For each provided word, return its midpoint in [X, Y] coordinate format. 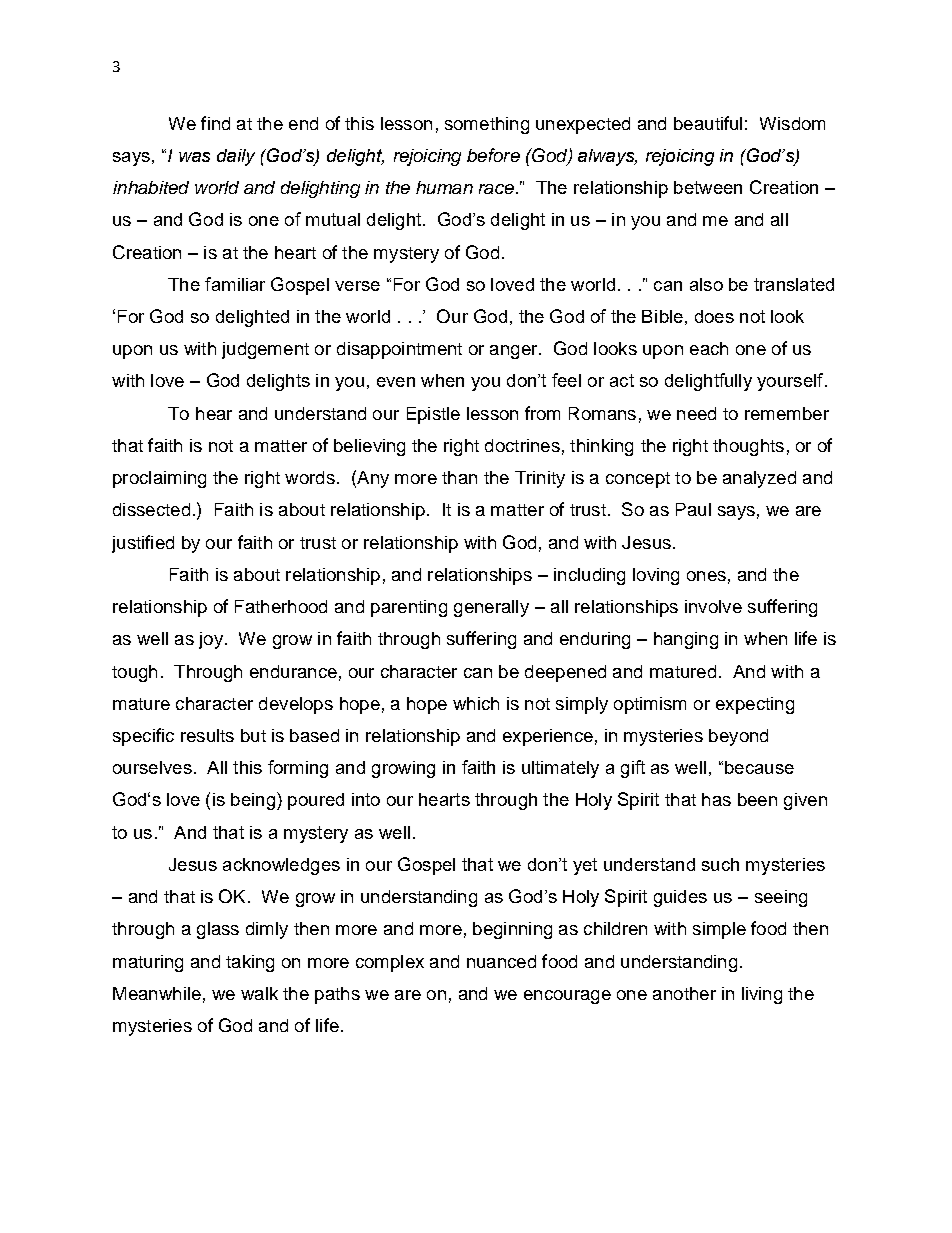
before [493, 155]
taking [250, 963]
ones [706, 576]
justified [143, 544]
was [194, 157]
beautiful [708, 123]
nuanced [501, 961]
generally [491, 608]
